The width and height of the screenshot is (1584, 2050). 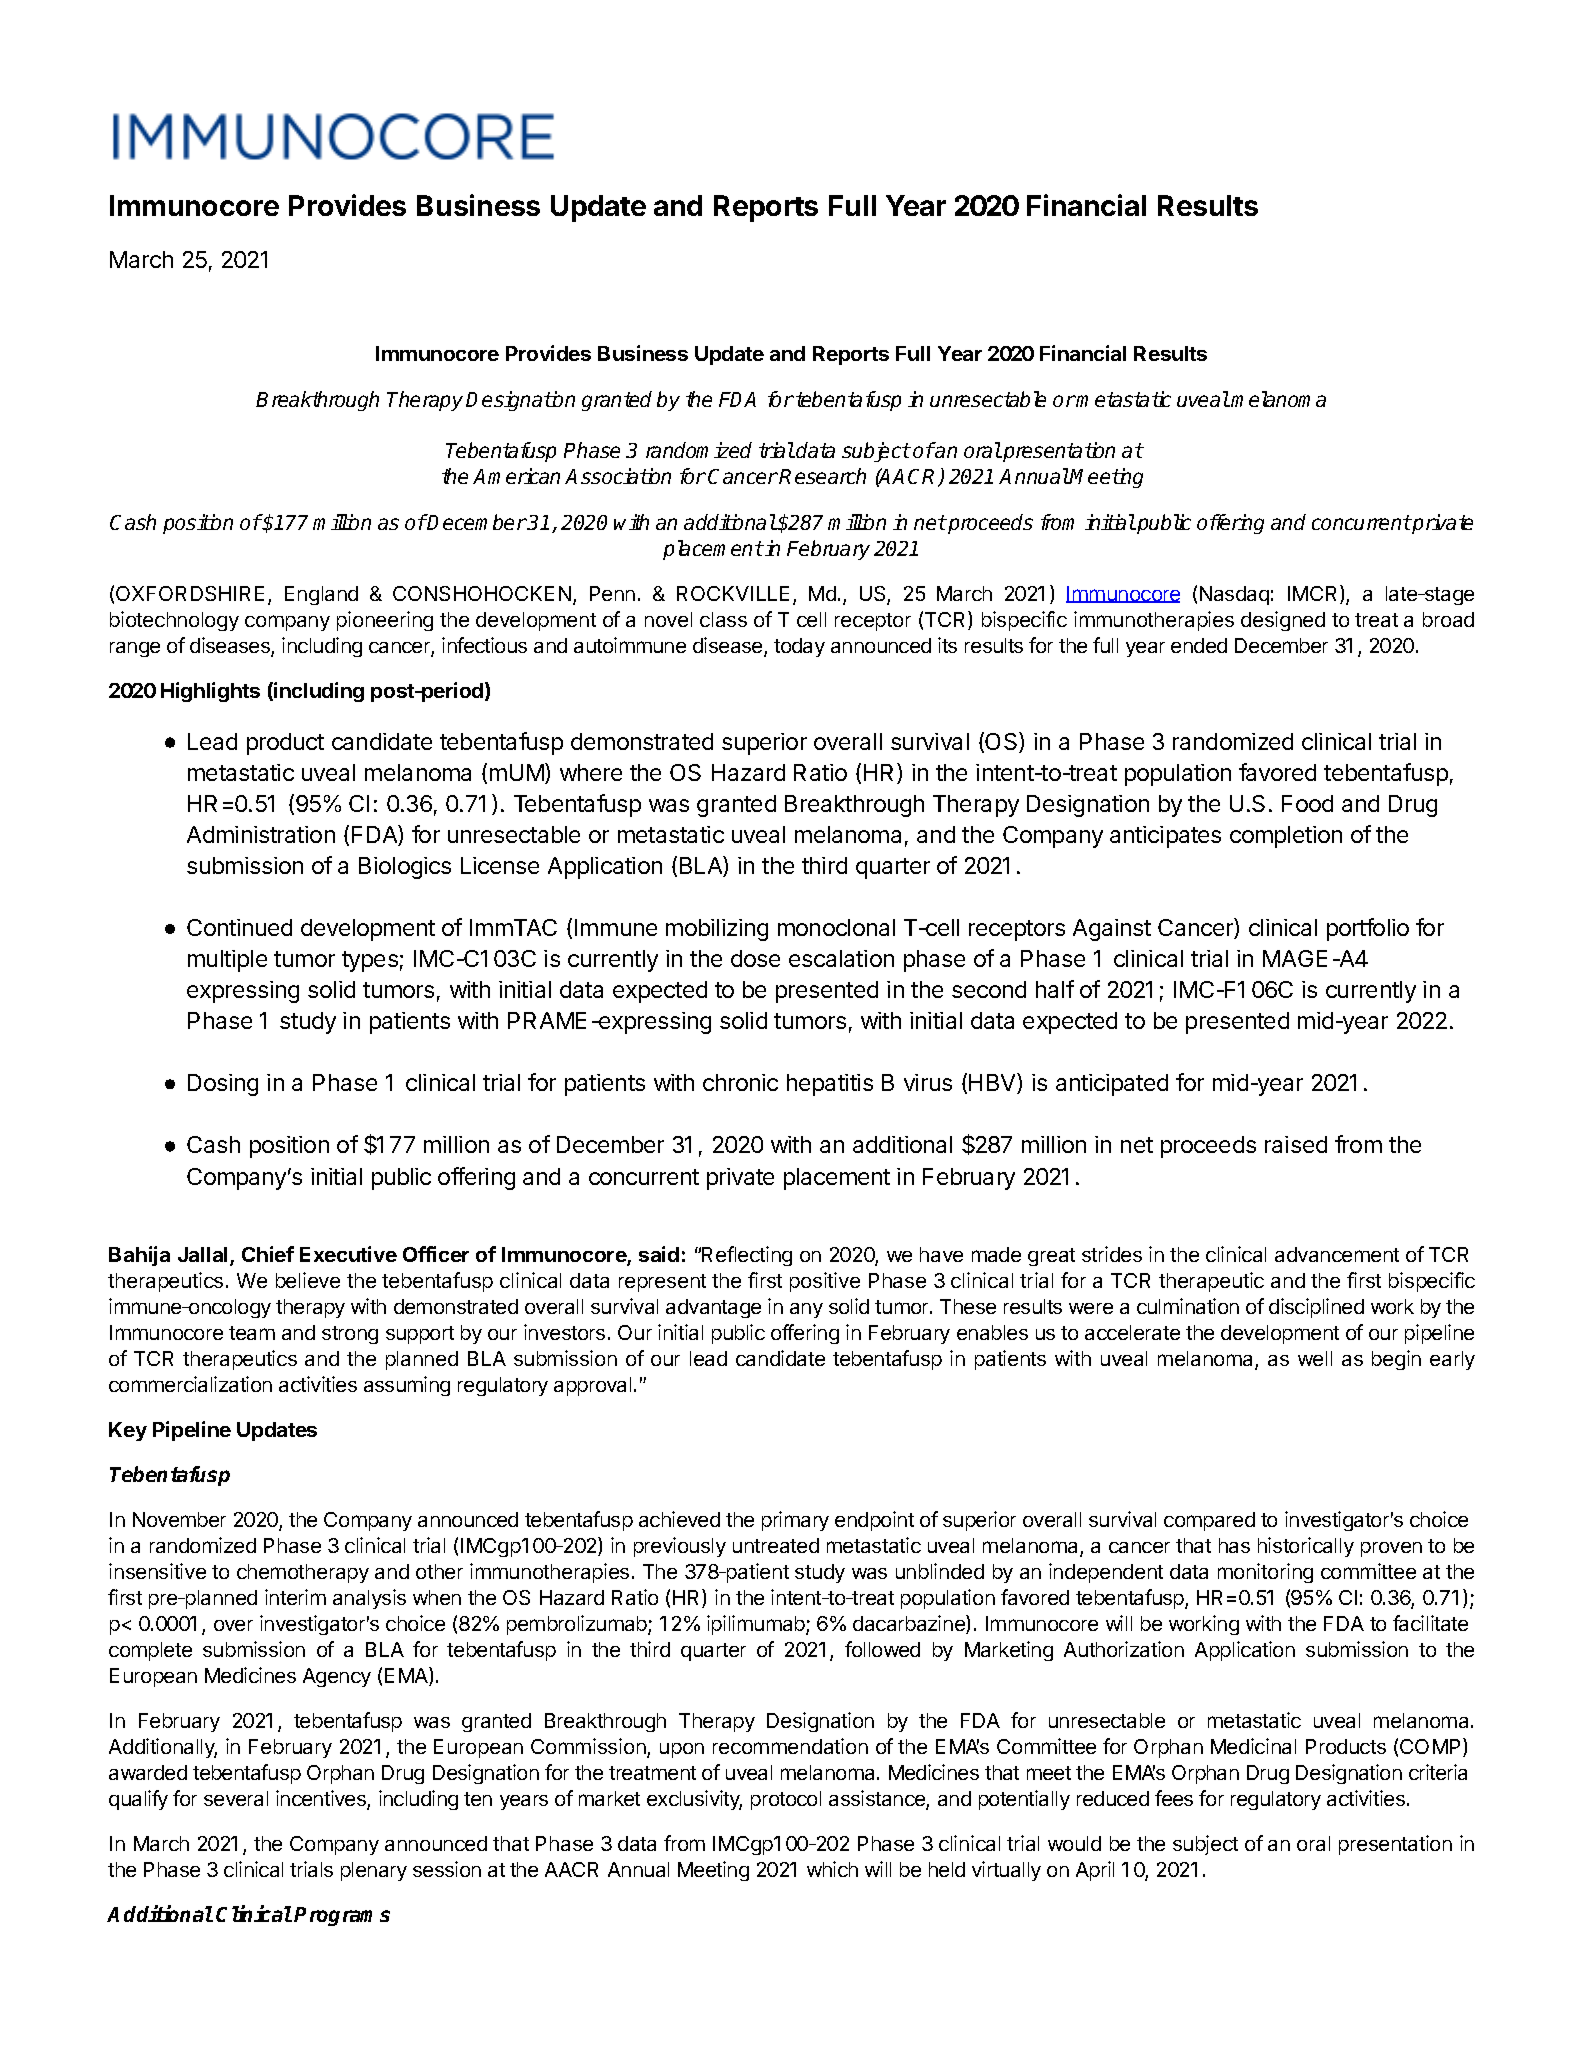 What do you see at coordinates (321, 595) in the screenshot?
I see `England` at bounding box center [321, 595].
